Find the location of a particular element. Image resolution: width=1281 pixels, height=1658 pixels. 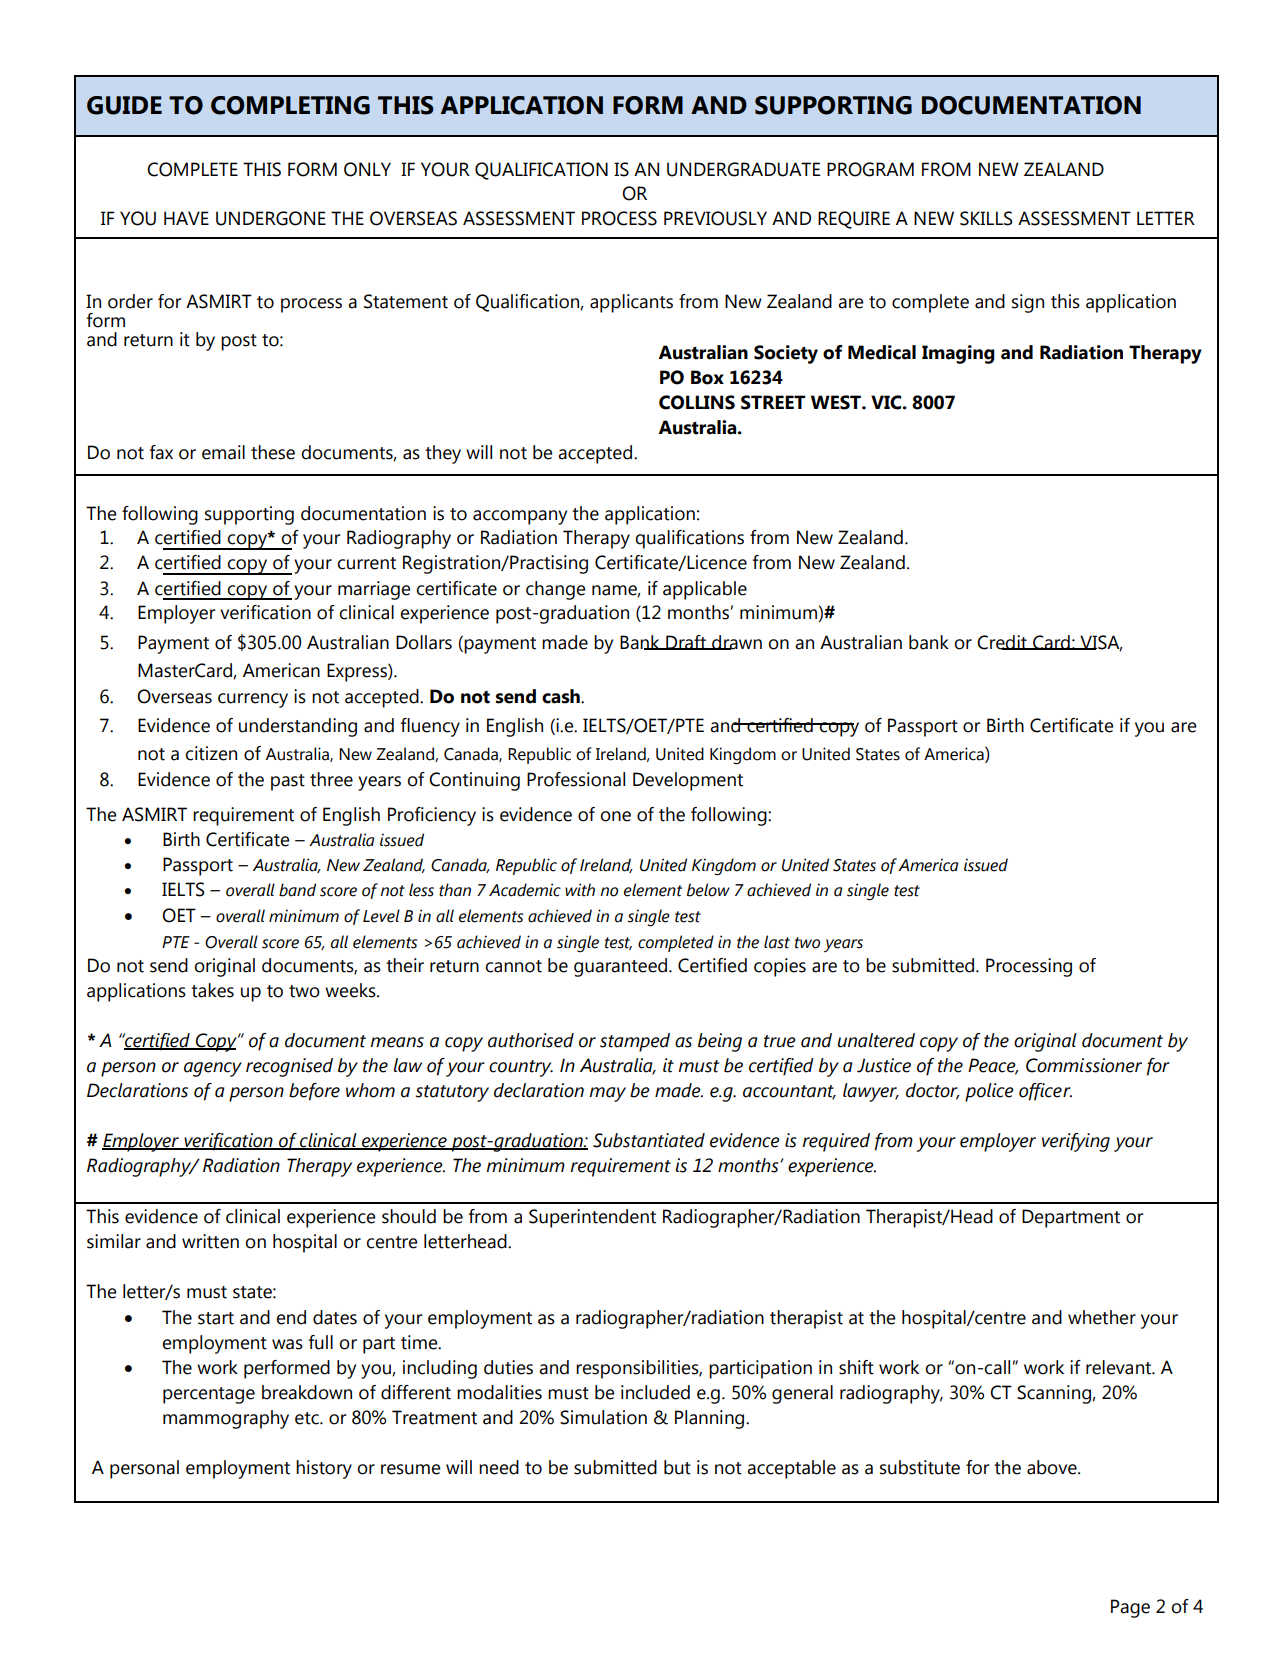

Draft is located at coordinates (686, 642).
